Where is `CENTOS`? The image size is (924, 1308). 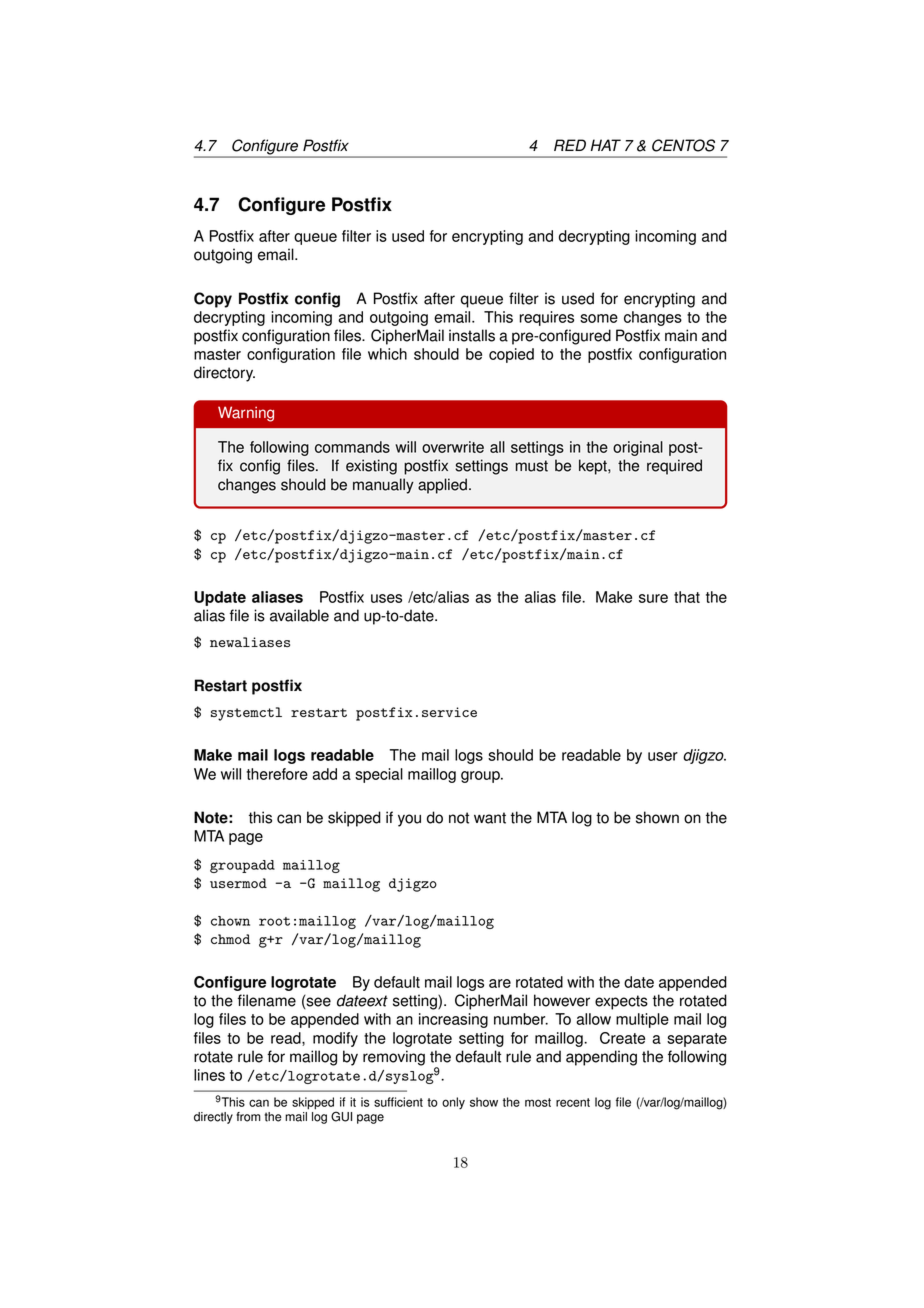 CENTOS is located at coordinates (683, 145).
